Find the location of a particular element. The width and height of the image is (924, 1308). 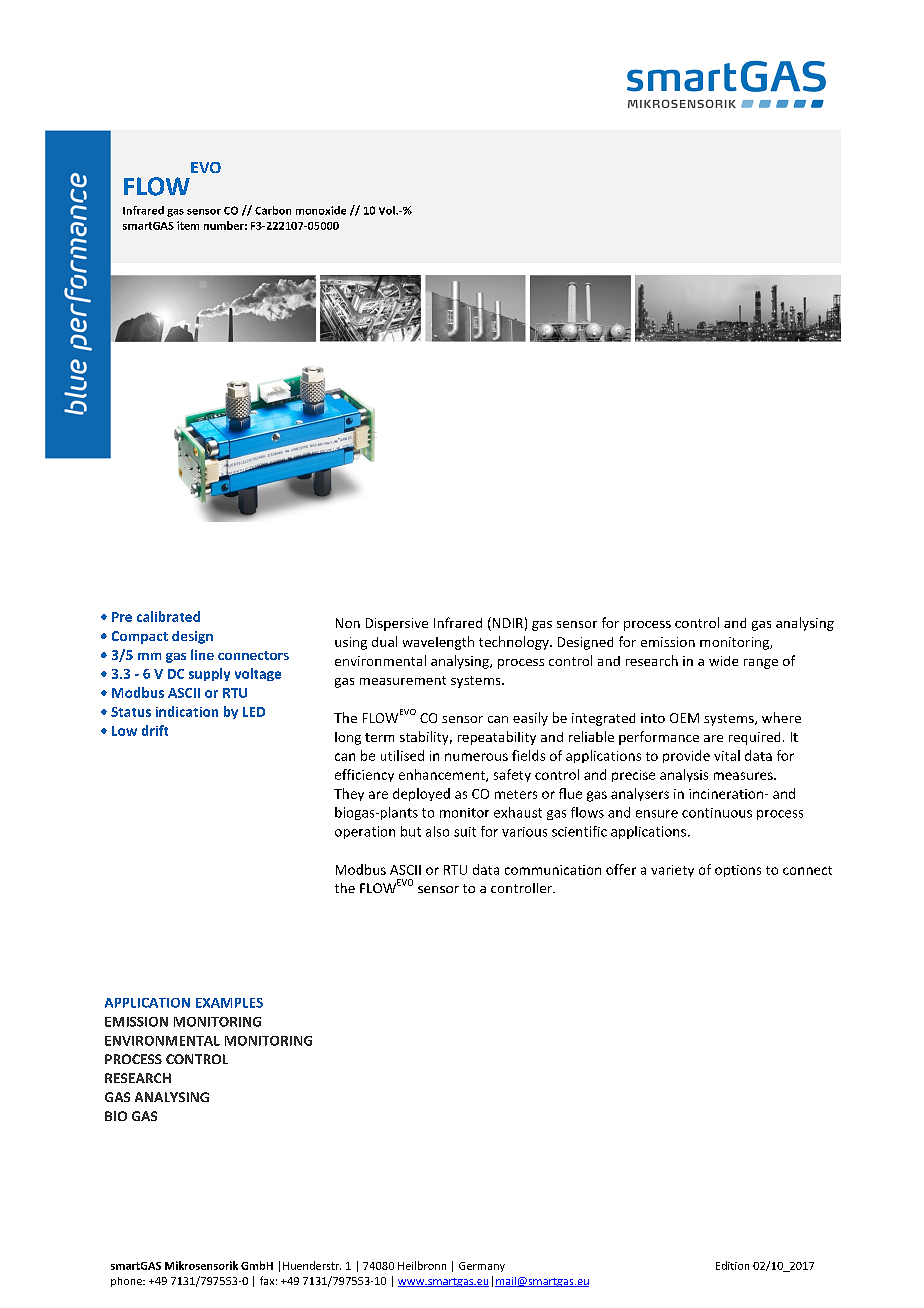

Edition is located at coordinates (732, 1265).
